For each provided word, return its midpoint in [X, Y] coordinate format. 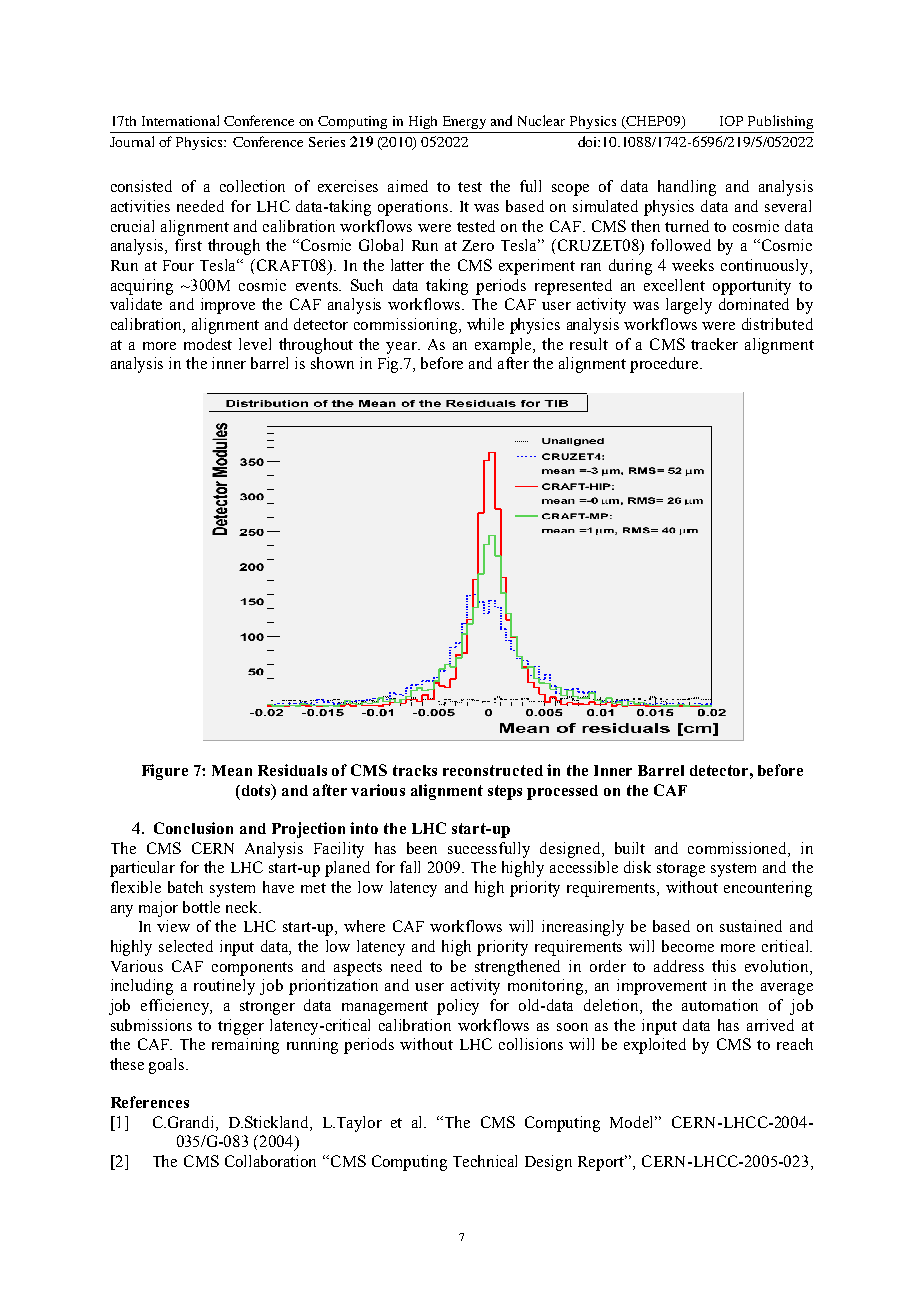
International [180, 120]
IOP [731, 121]
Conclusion [193, 828]
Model [633, 1122]
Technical [485, 1161]
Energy [464, 122]
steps [505, 792]
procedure [665, 365]
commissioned [738, 849]
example [505, 346]
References [150, 1102]
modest [208, 344]
